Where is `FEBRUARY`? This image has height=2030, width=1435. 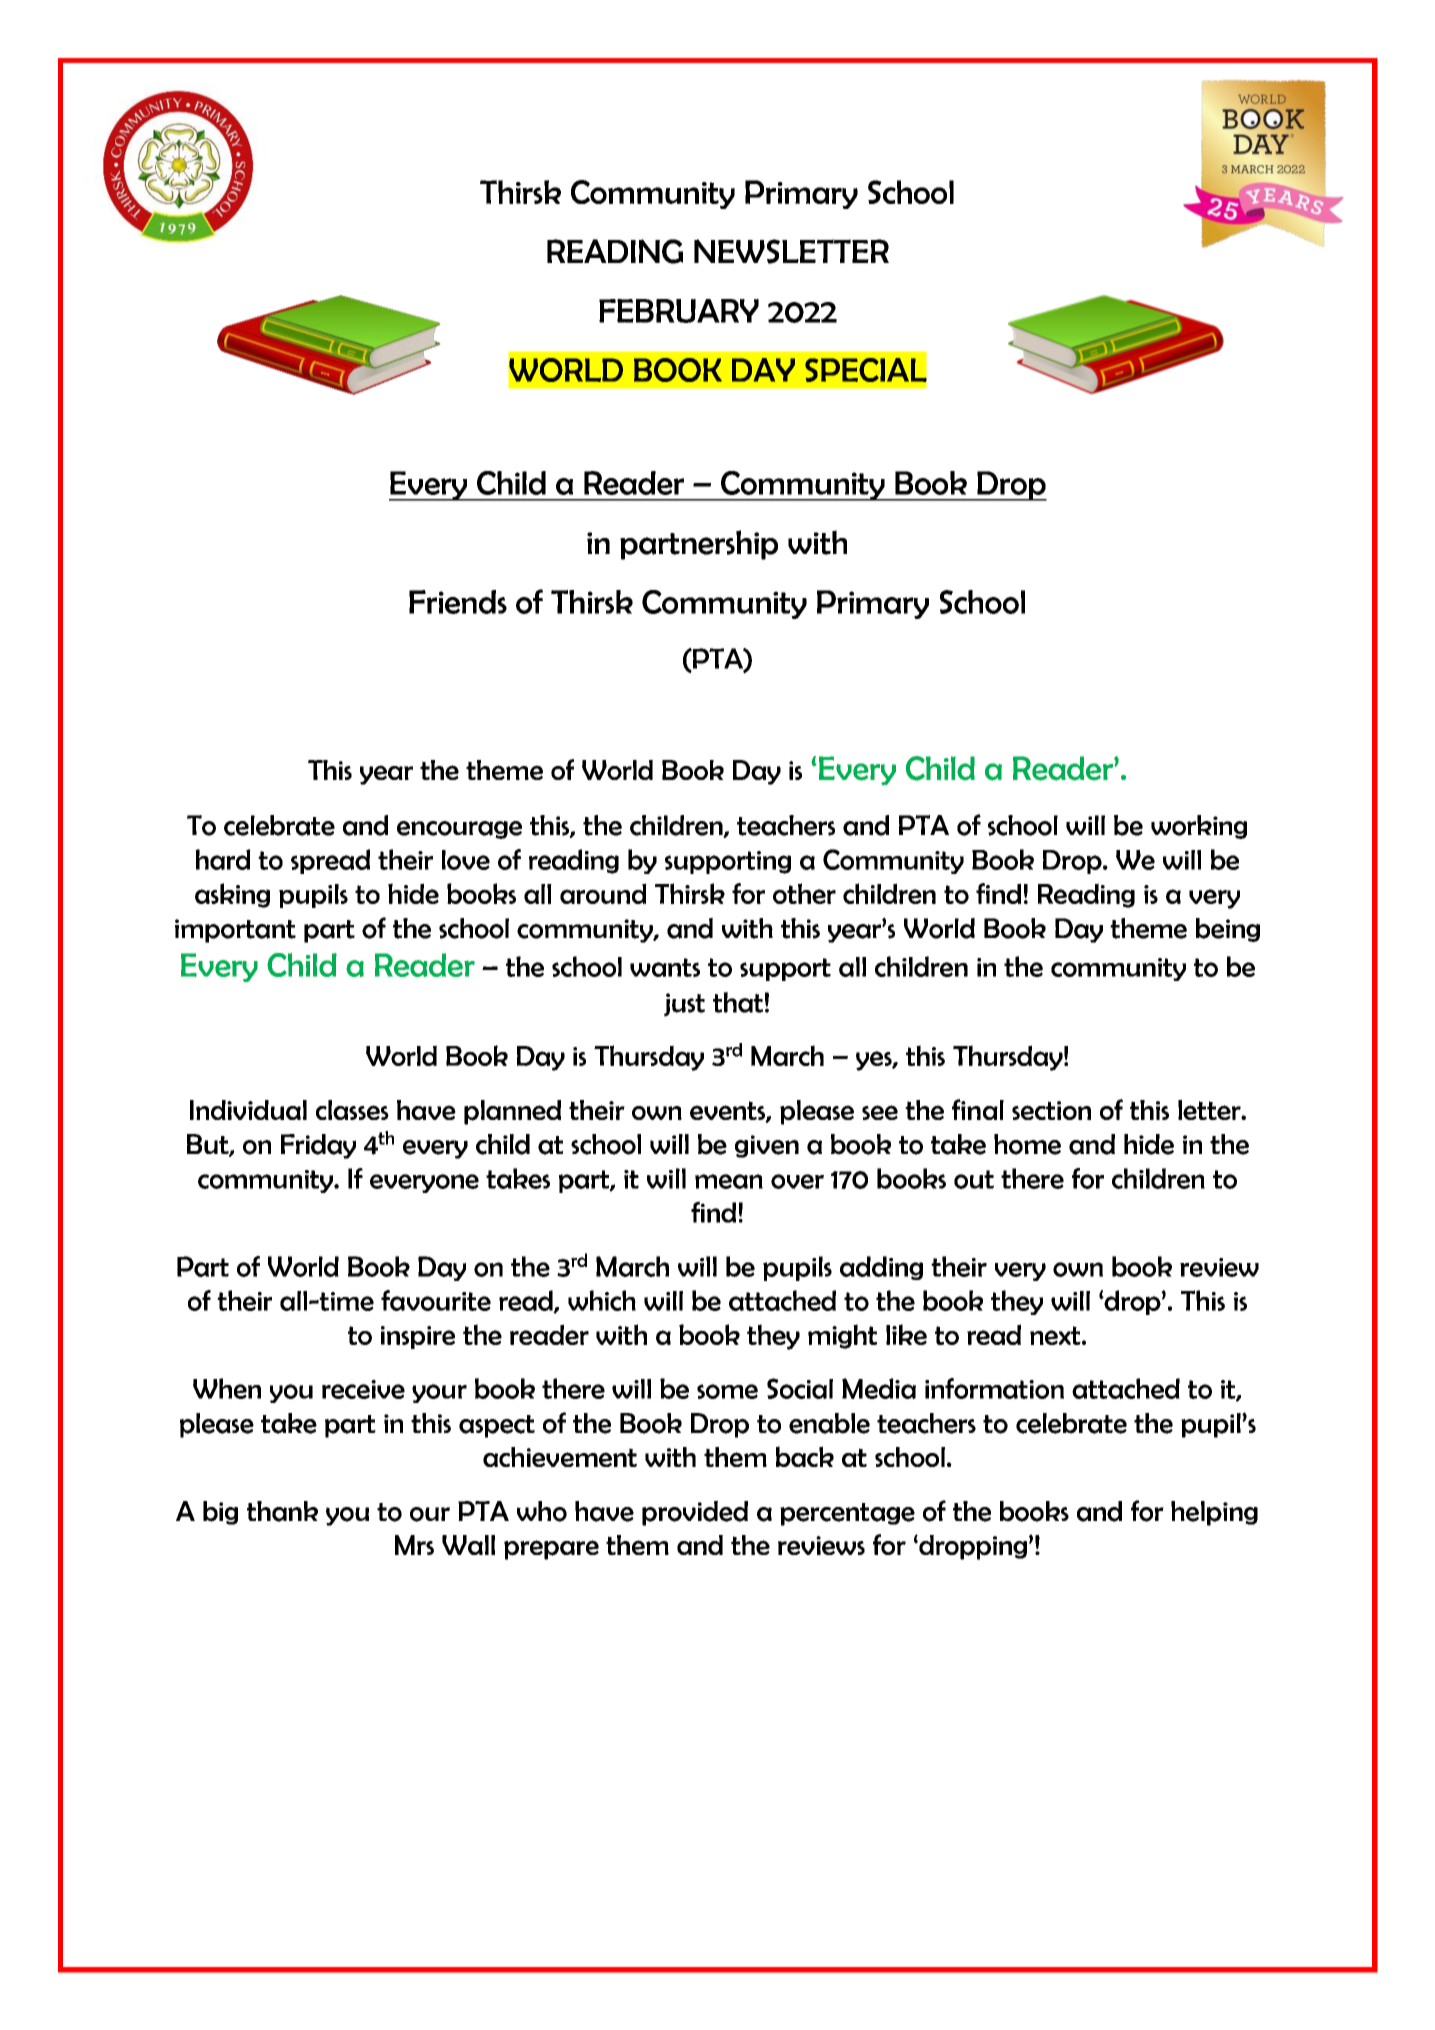 FEBRUARY is located at coordinates (679, 311).
